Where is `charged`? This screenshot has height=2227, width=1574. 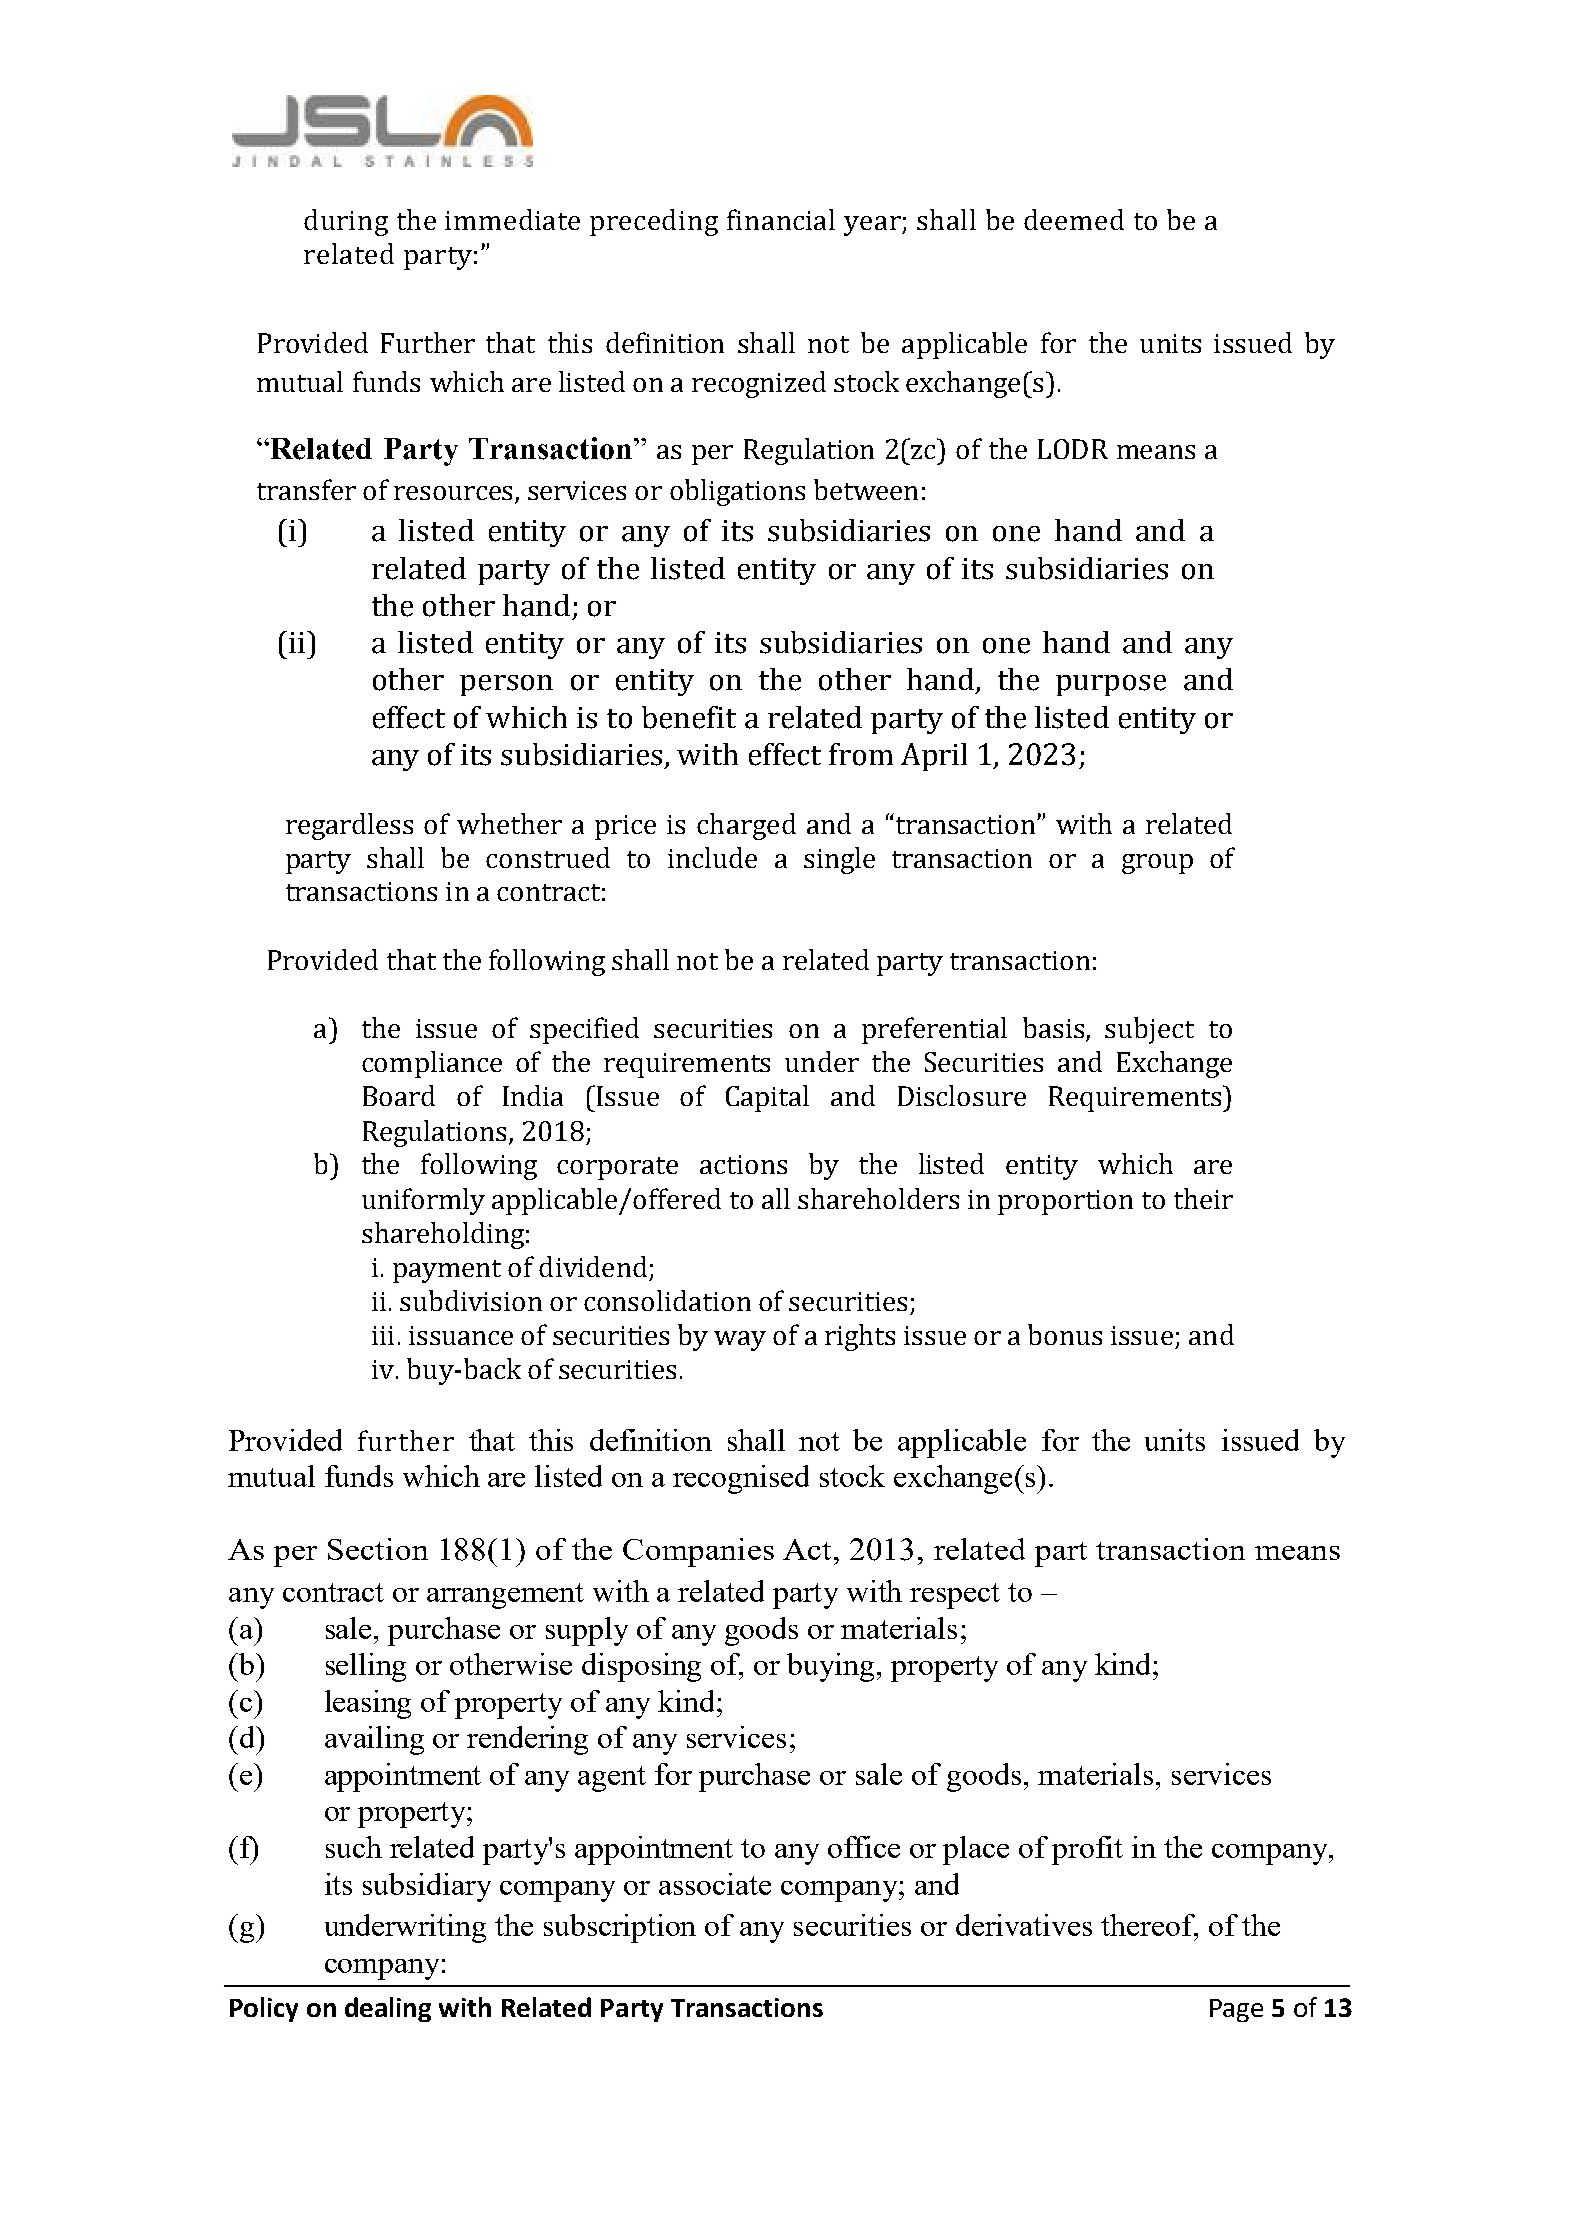
charged is located at coordinates (746, 826).
